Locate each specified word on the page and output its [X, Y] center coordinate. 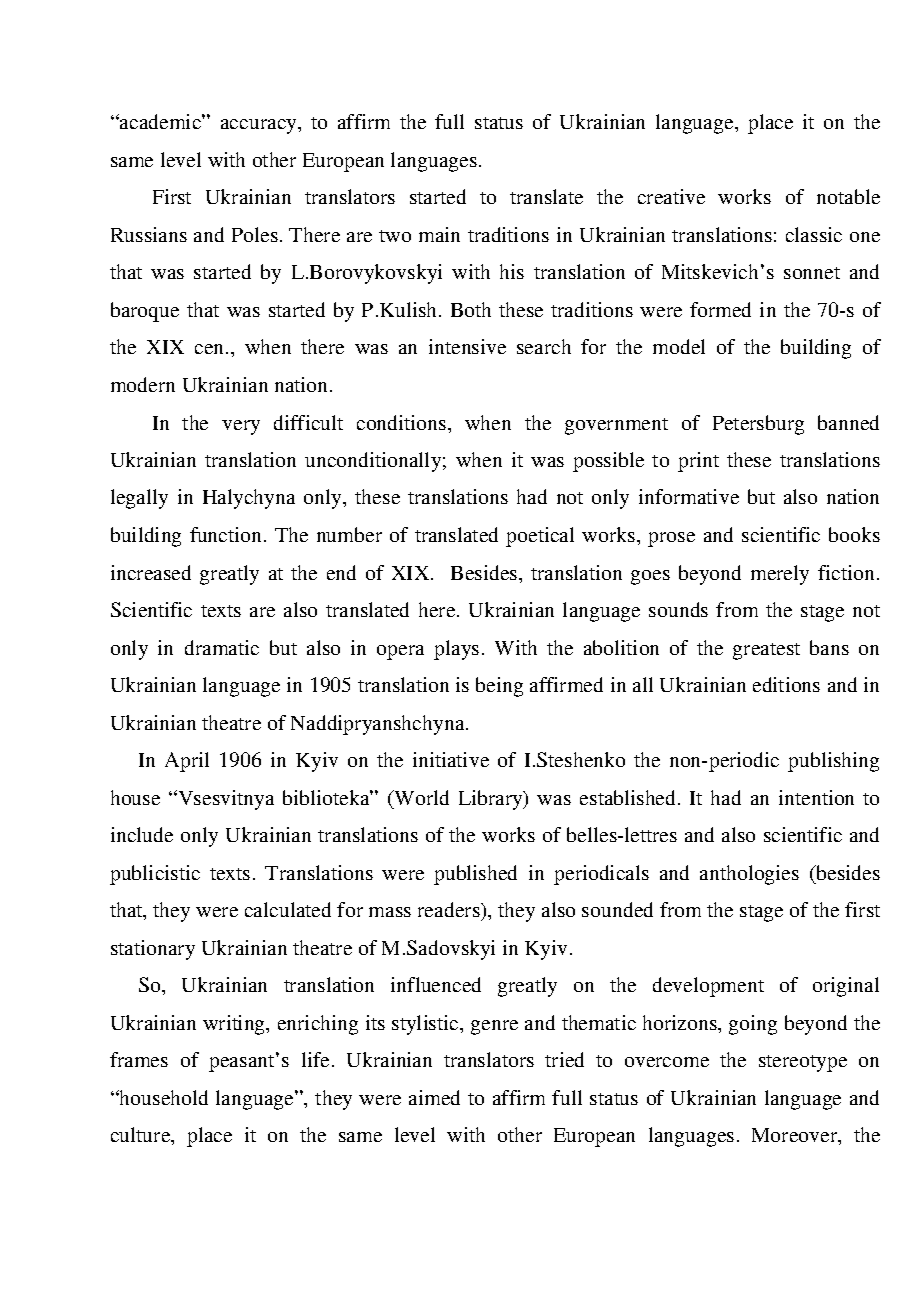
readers [450, 909]
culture [142, 1136]
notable [848, 196]
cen [211, 349]
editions [786, 684]
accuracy [260, 126]
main [439, 234]
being [499, 687]
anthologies [749, 875]
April [187, 762]
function [227, 534]
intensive [467, 346]
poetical [540, 537]
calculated [288, 909]
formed [720, 309]
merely [780, 575]
